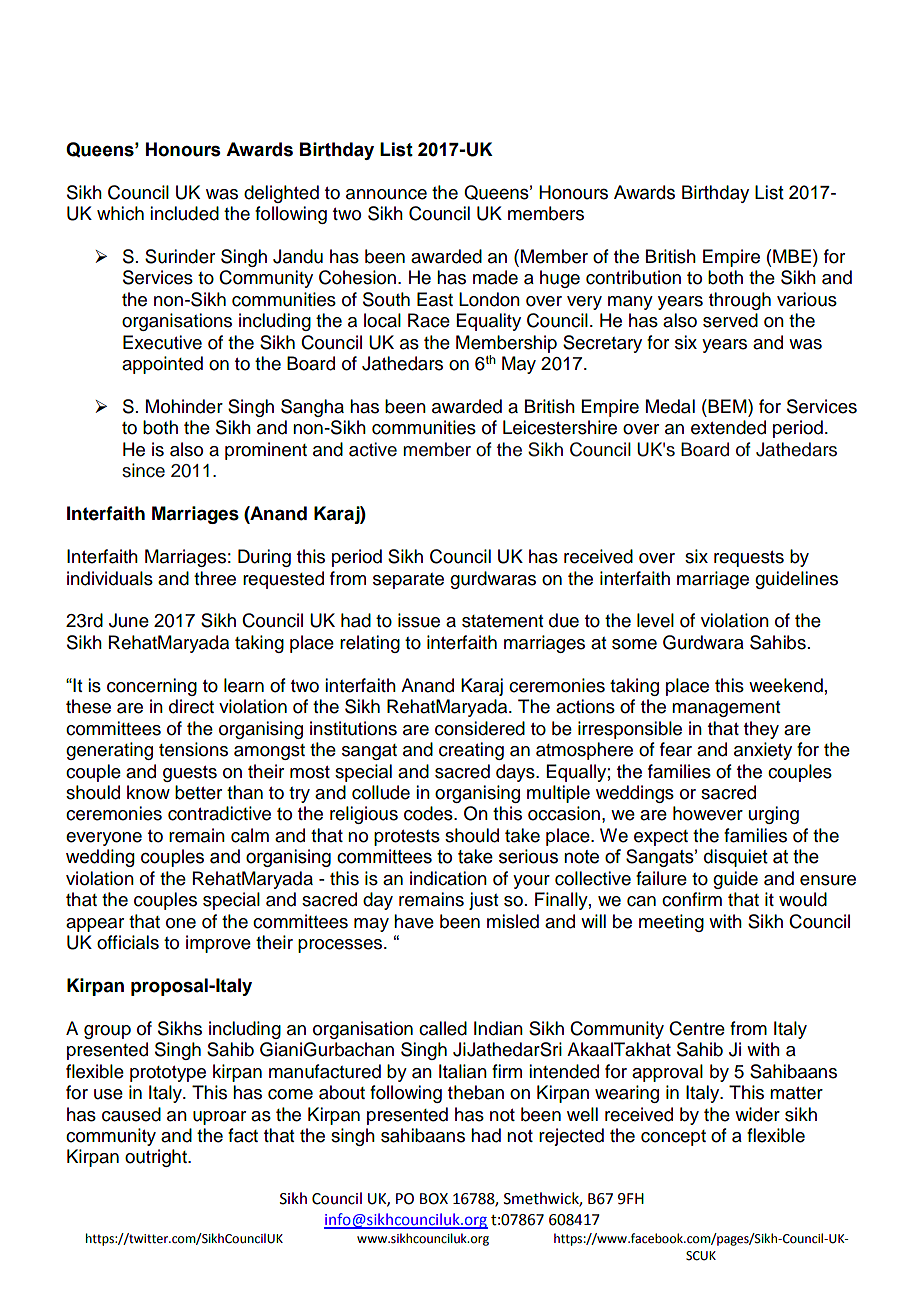 The image size is (924, 1308). What do you see at coordinates (184, 406) in the screenshot?
I see `Mohinder` at bounding box center [184, 406].
